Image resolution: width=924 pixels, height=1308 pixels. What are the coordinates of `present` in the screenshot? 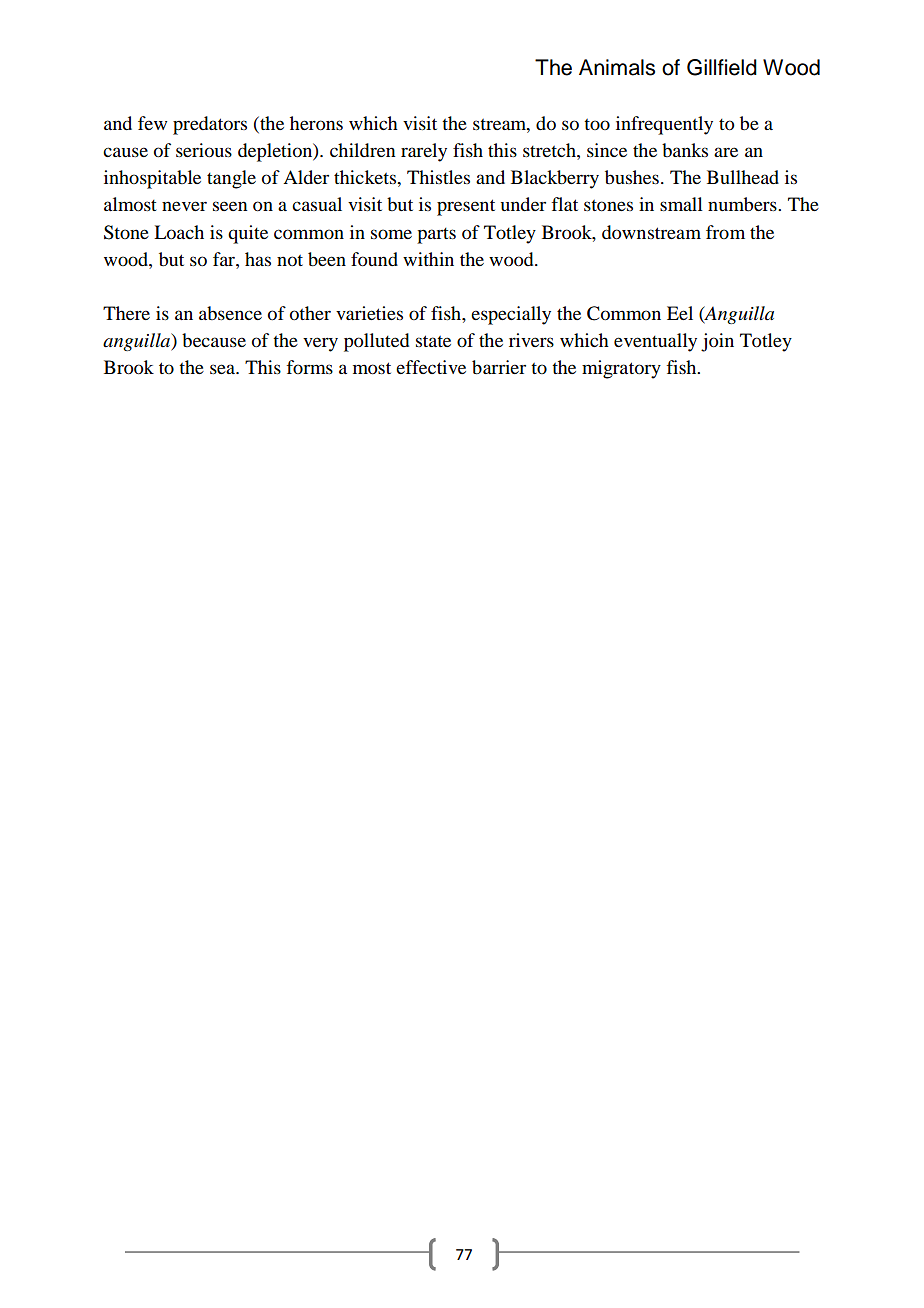 It's located at (466, 207).
